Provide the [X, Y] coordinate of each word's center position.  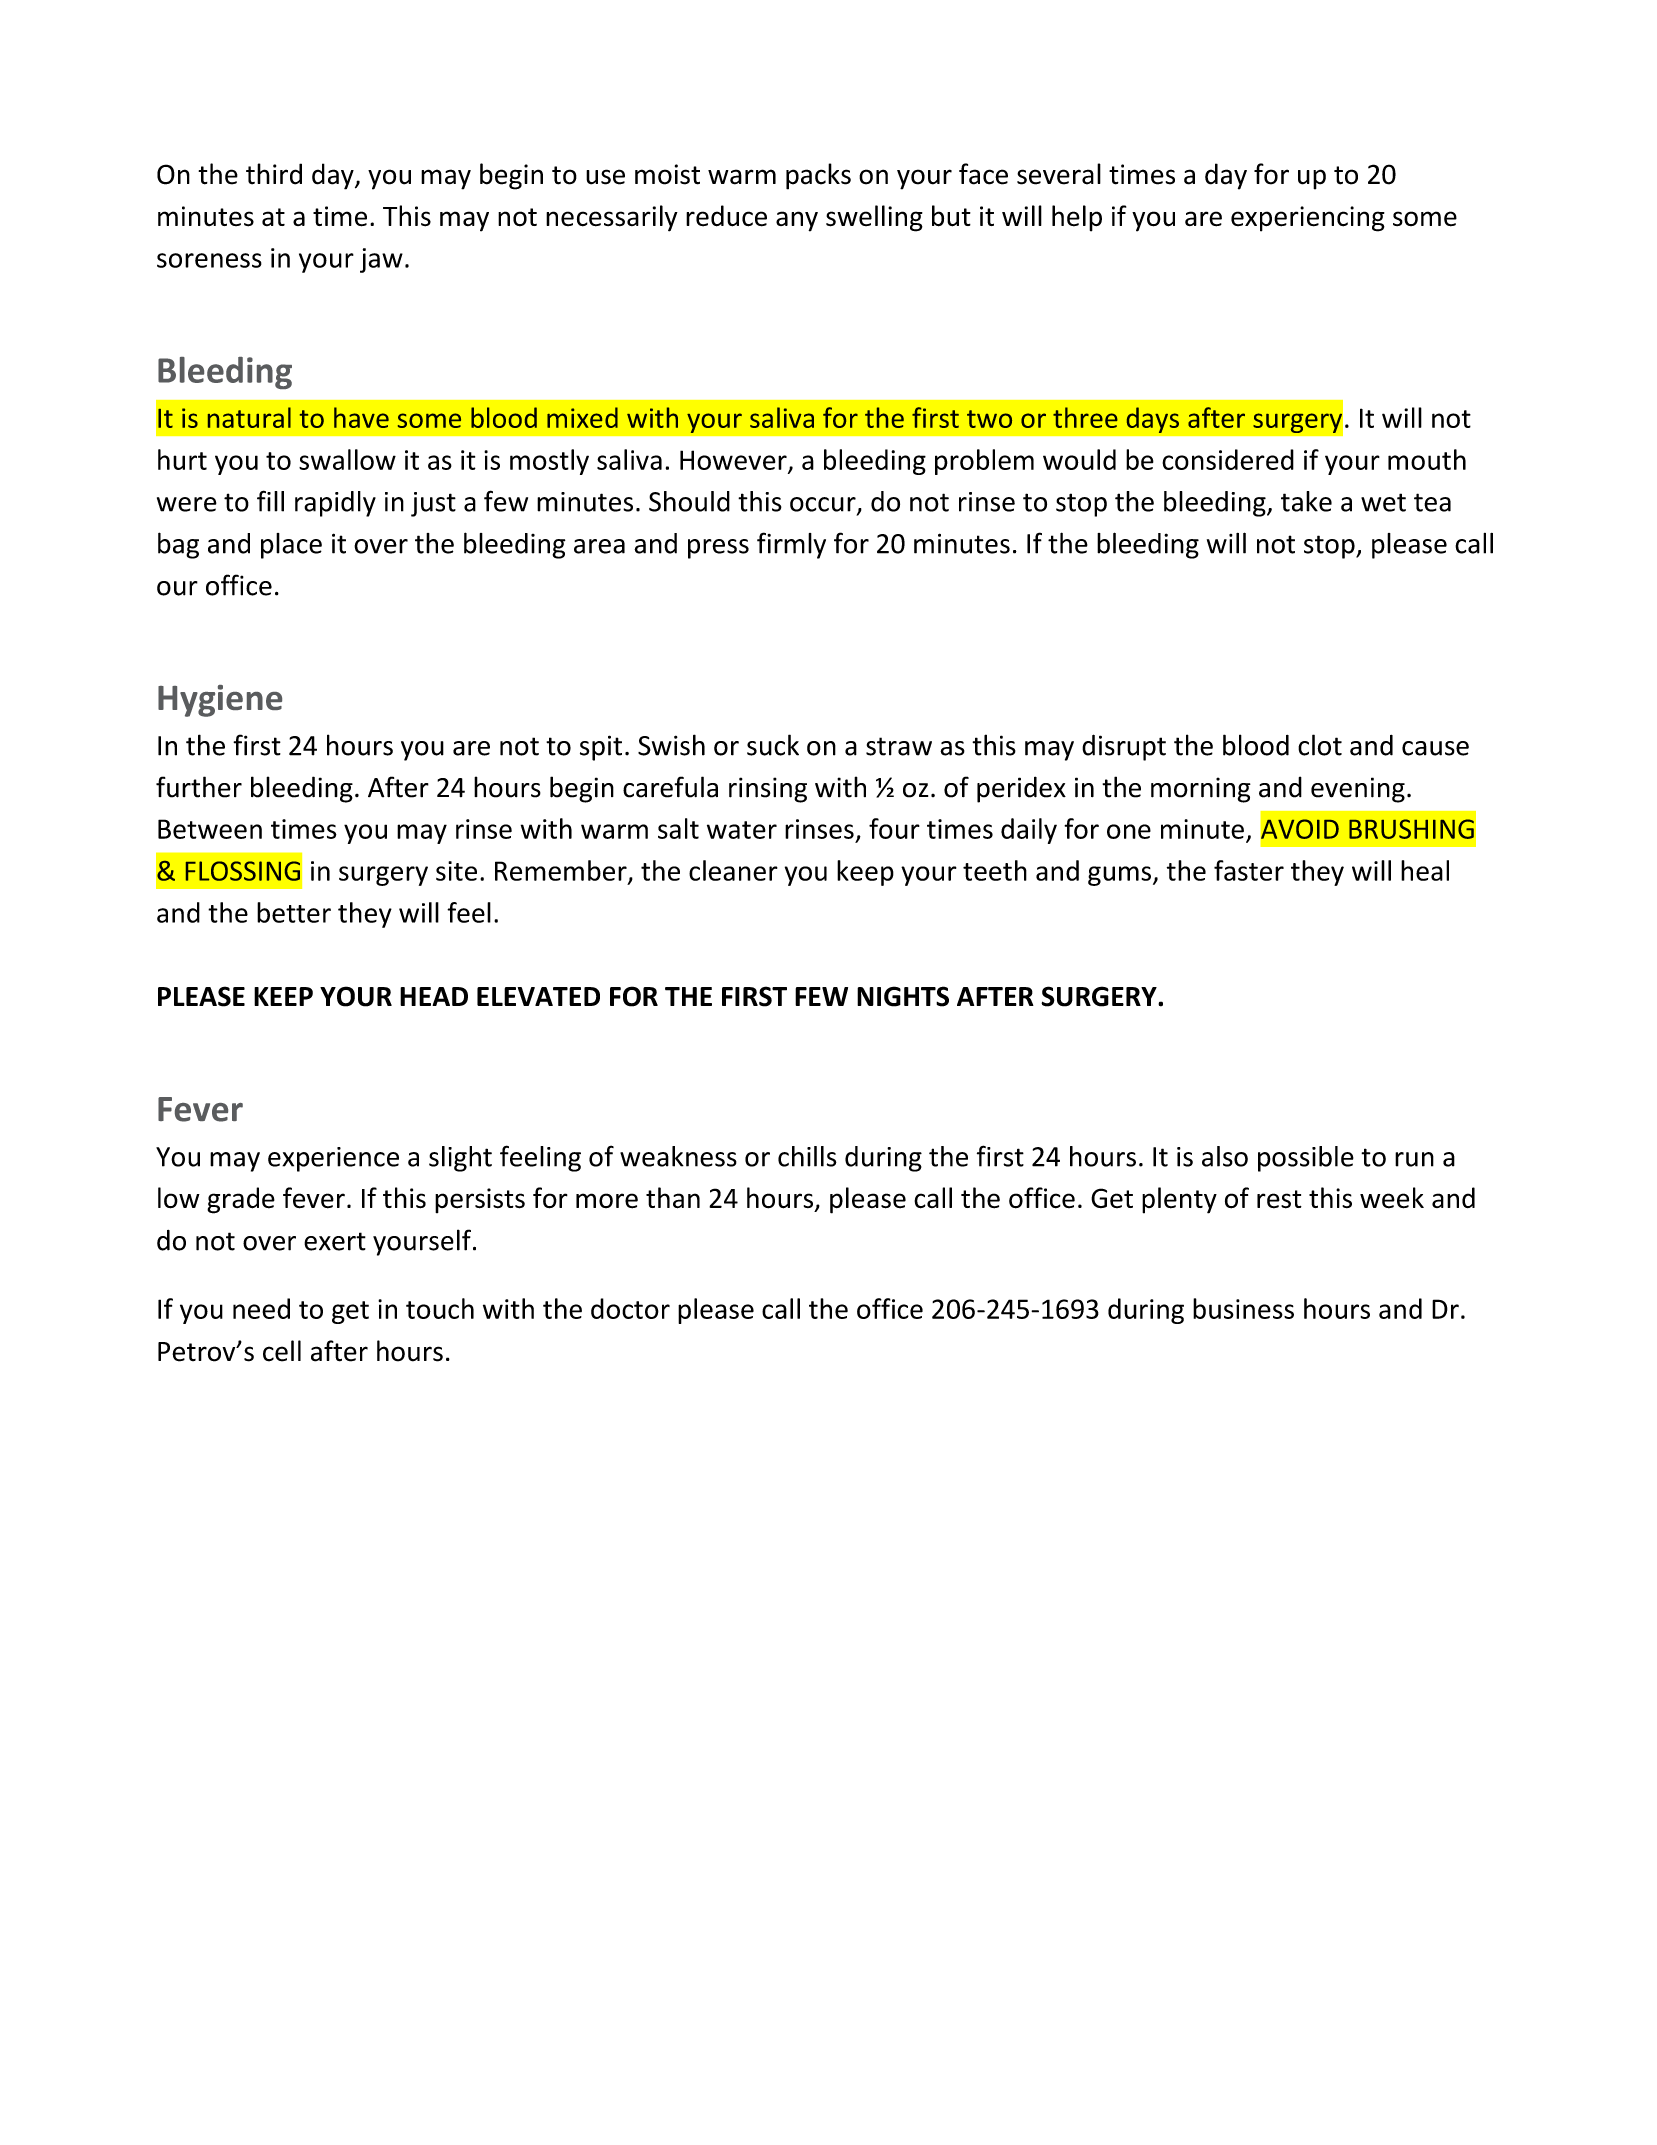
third [274, 174]
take [1306, 501]
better [294, 912]
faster [1249, 870]
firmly [791, 545]
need [261, 1308]
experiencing [1308, 219]
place [291, 546]
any [797, 221]
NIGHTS [903, 996]
